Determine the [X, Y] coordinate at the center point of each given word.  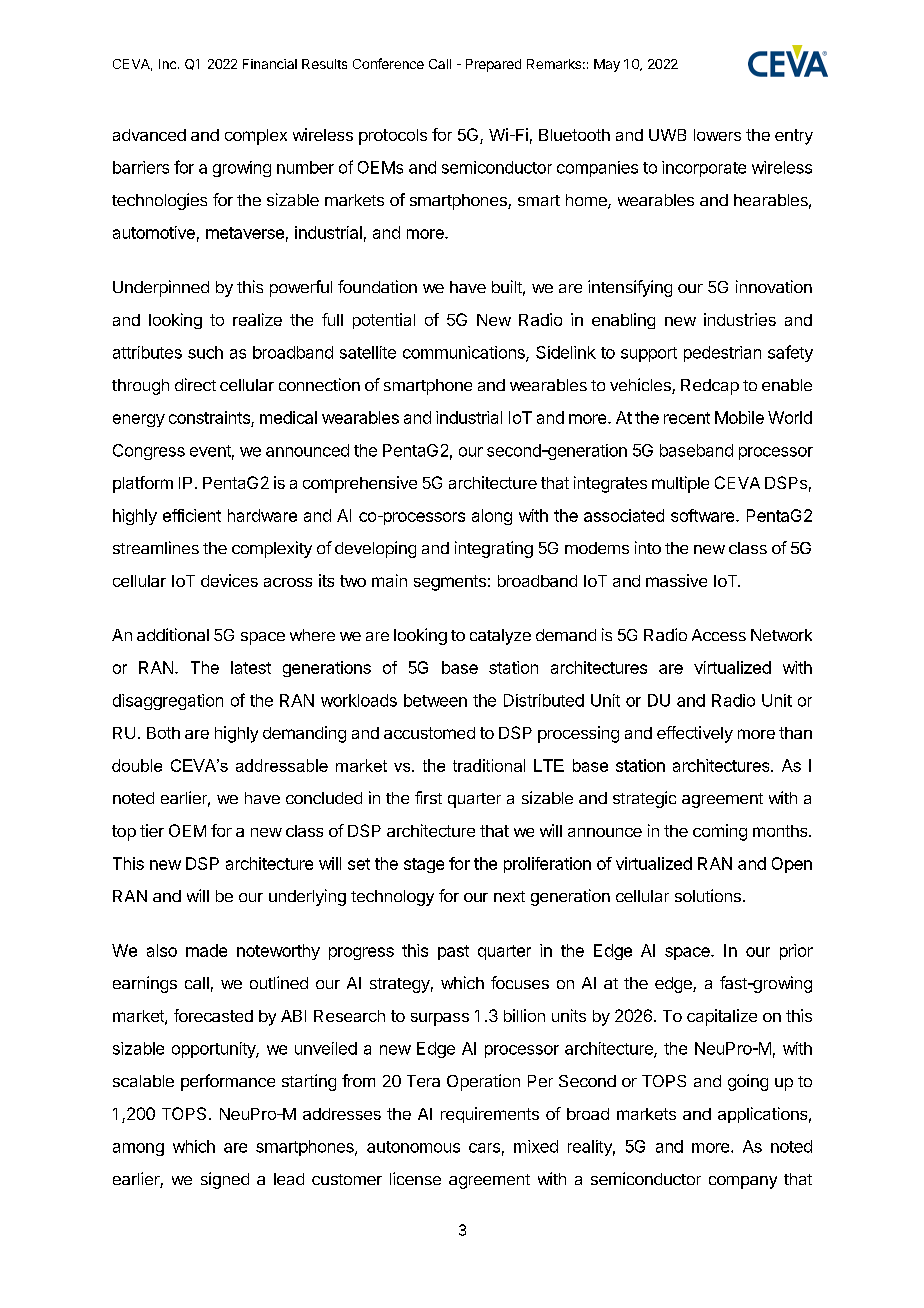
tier [152, 830]
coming [720, 832]
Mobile [739, 417]
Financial [270, 64]
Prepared [493, 65]
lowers [717, 135]
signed [225, 1180]
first [428, 797]
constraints [210, 419]
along [492, 517]
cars [484, 1148]
